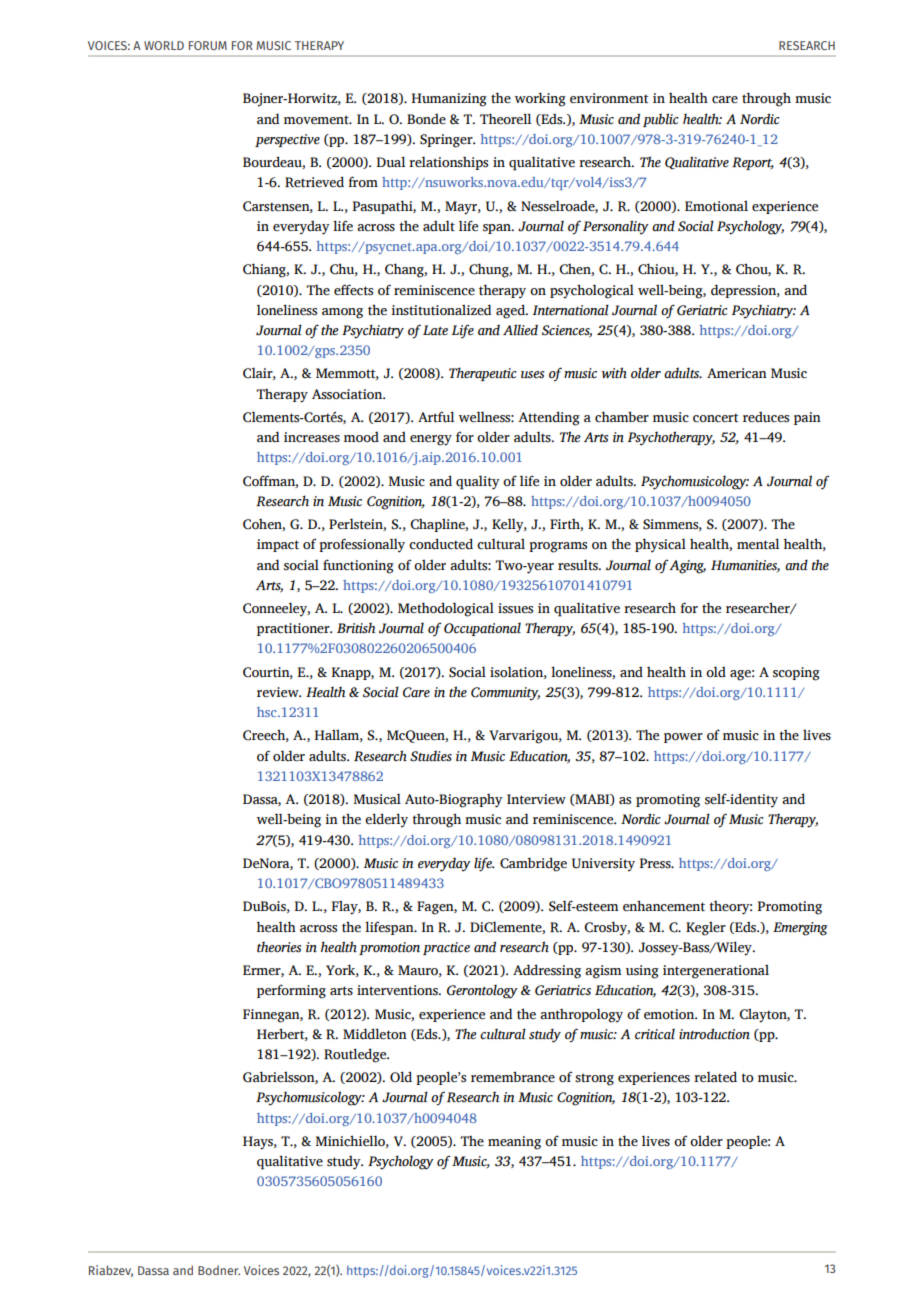 The height and width of the page is (1308, 924). What do you see at coordinates (661, 120) in the page?
I see `public` at bounding box center [661, 120].
